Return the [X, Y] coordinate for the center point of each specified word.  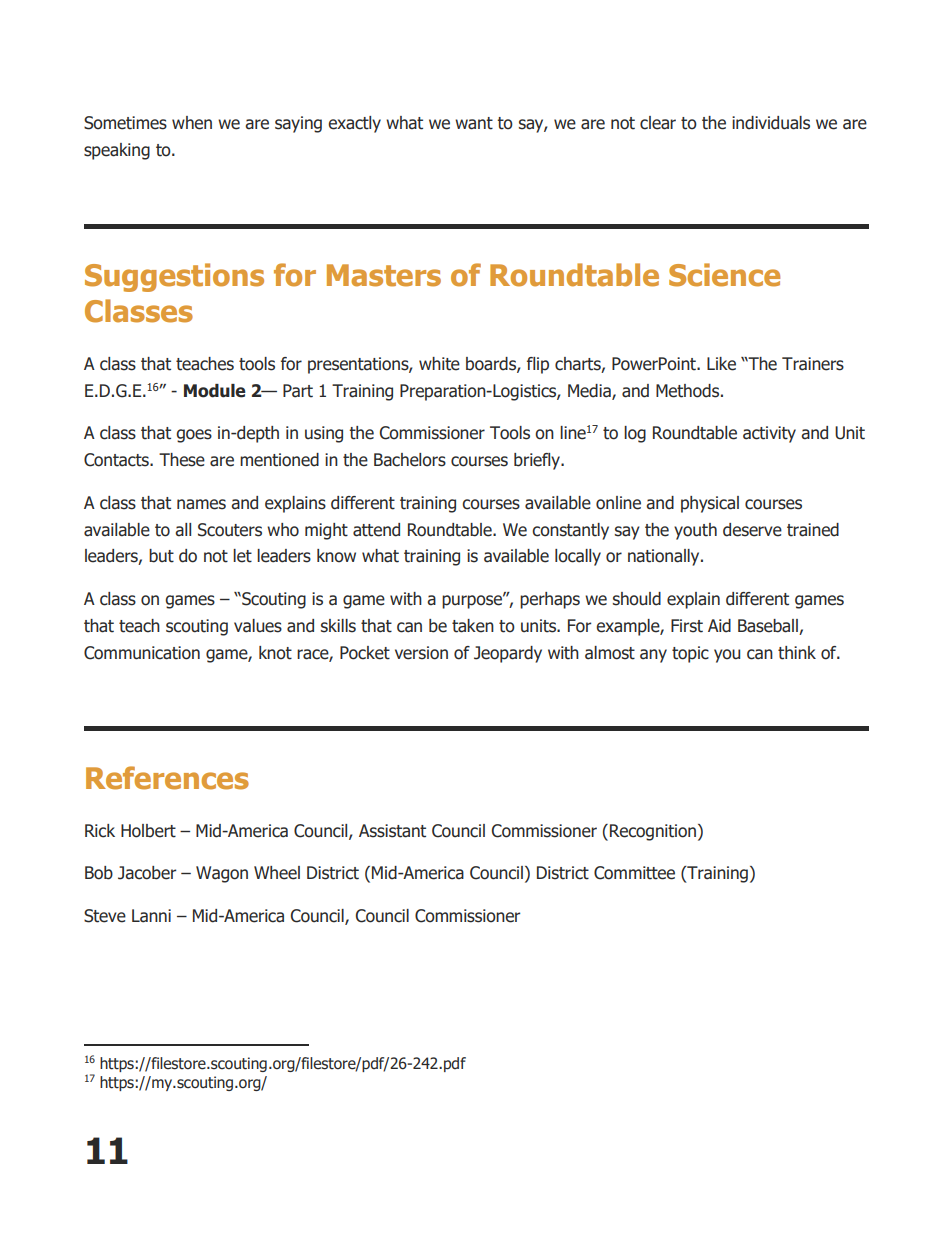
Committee [634, 873]
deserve [752, 530]
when [192, 123]
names [201, 504]
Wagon [222, 874]
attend [376, 530]
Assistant [392, 831]
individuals [771, 123]
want [474, 123]
